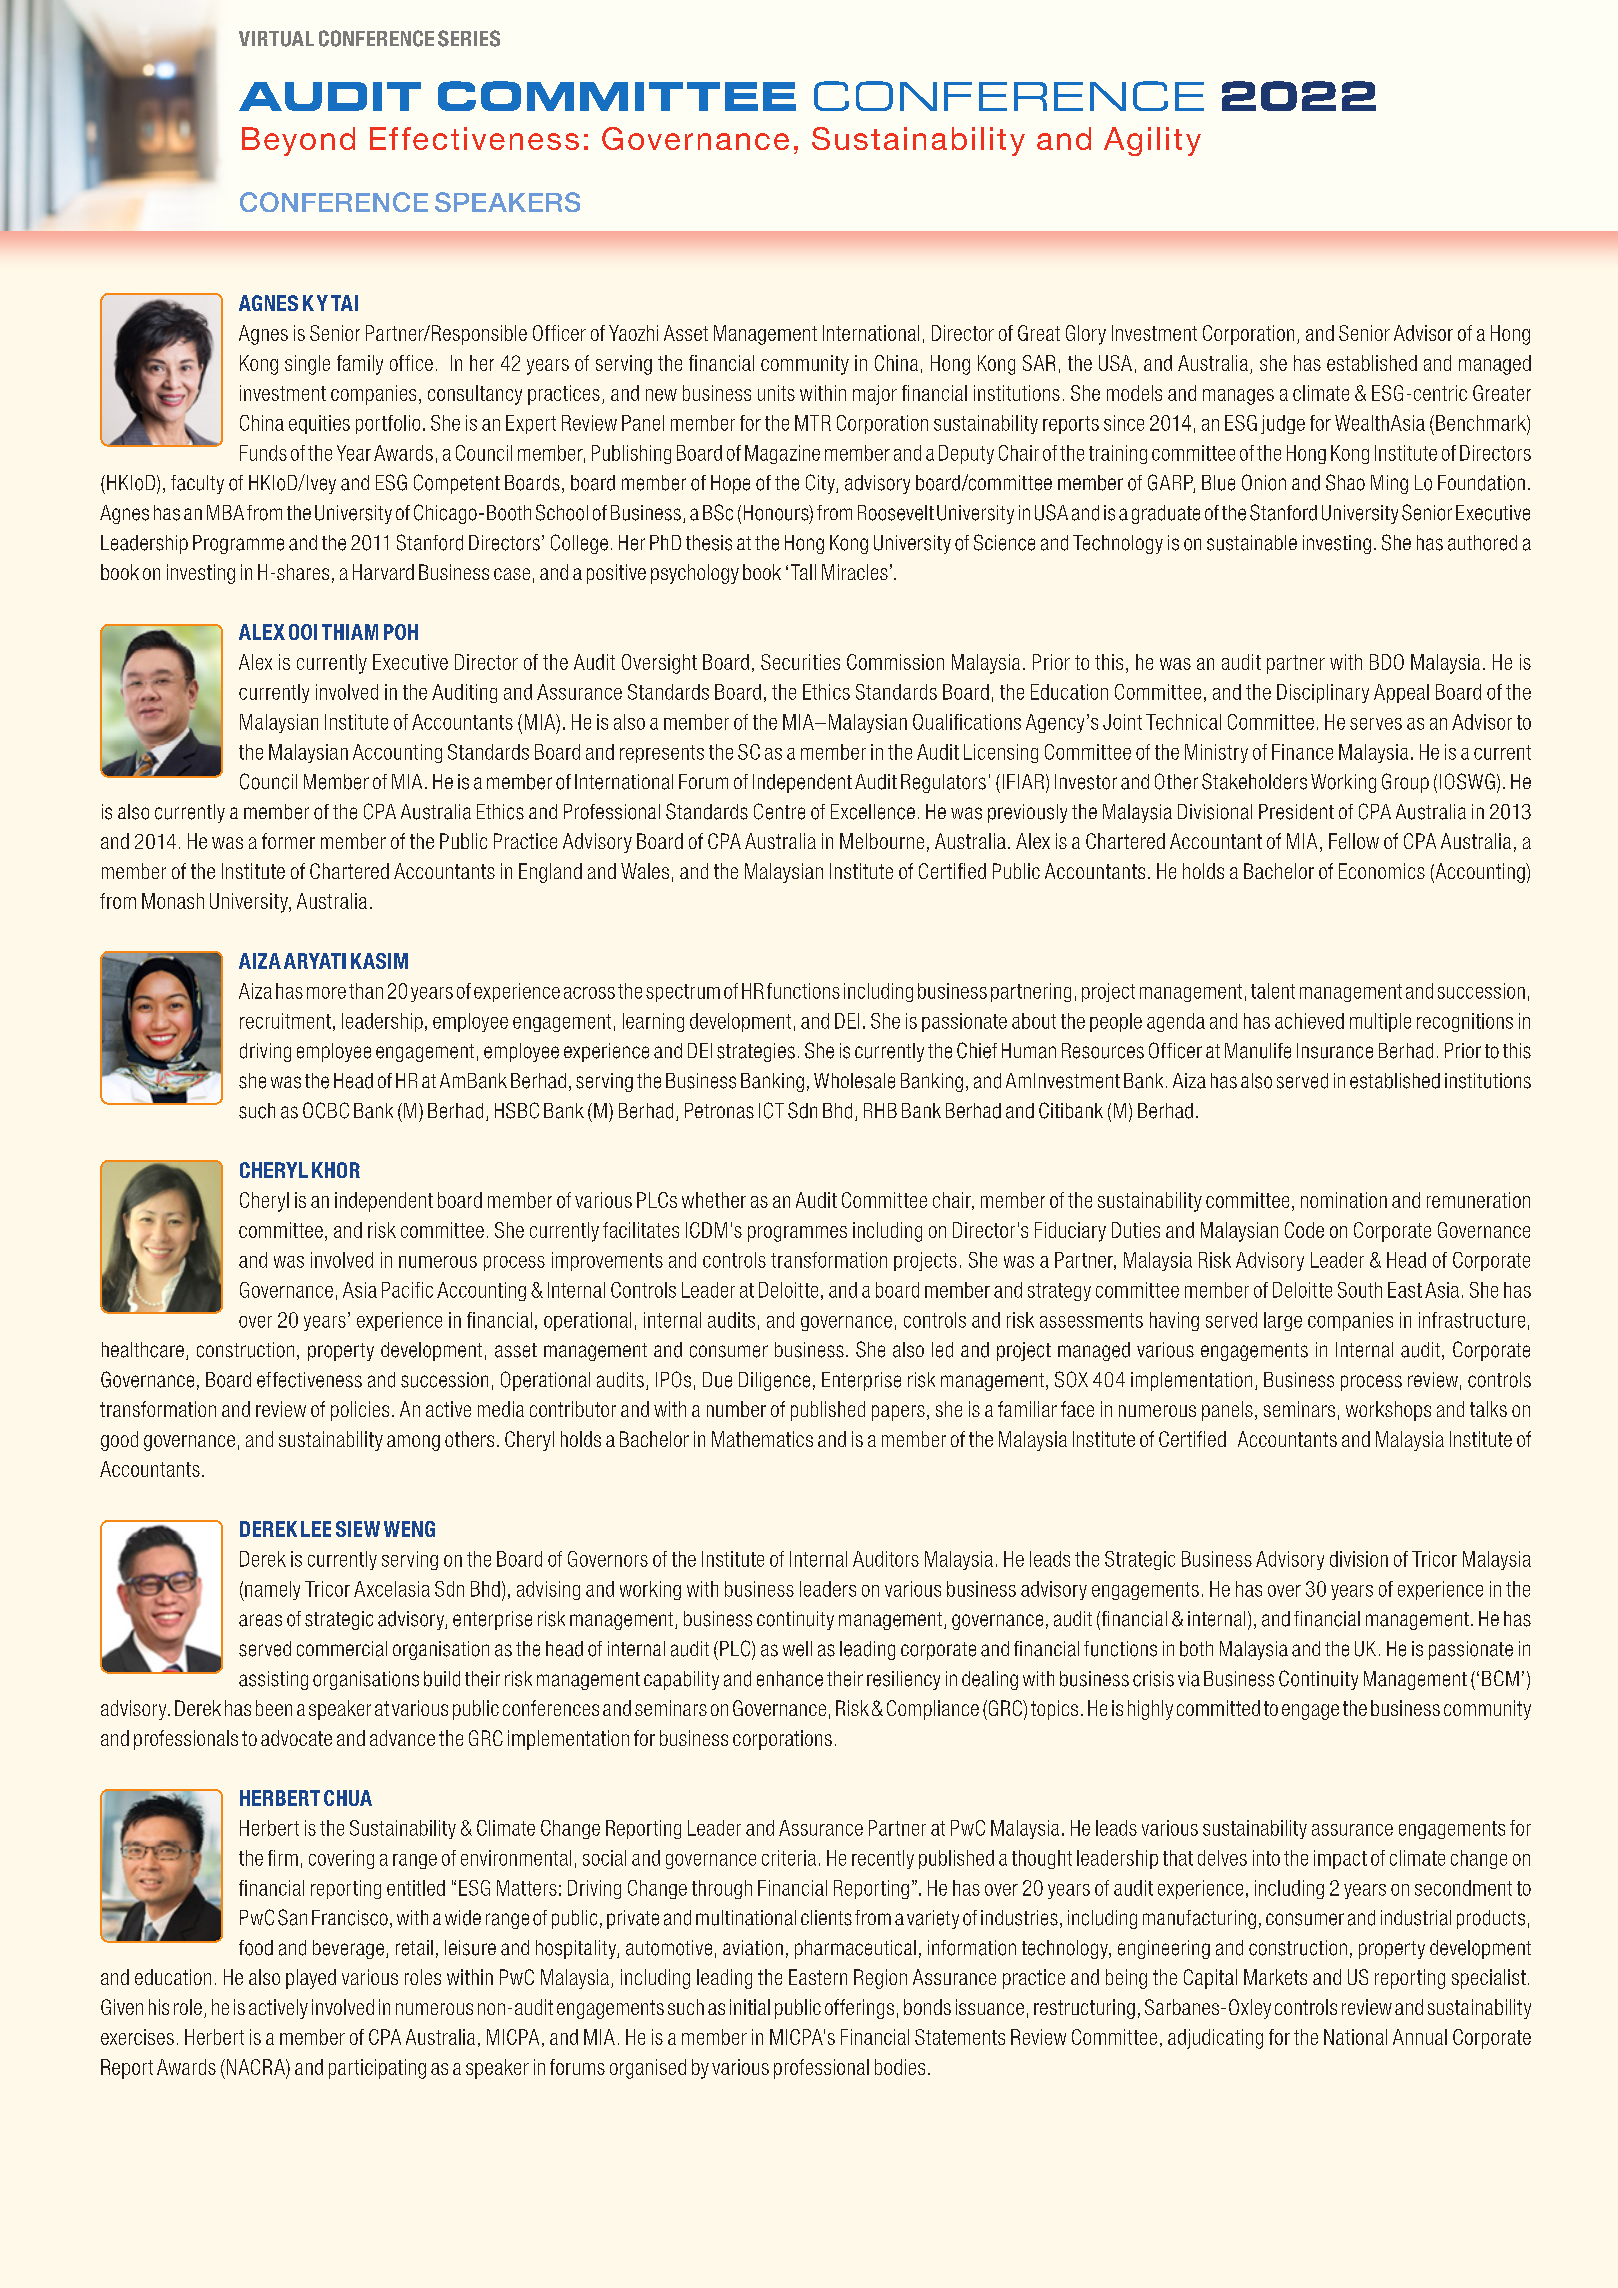 The height and width of the screenshot is (2288, 1618). Describe the element at coordinates (311, 1979) in the screenshot. I see `played` at that location.
